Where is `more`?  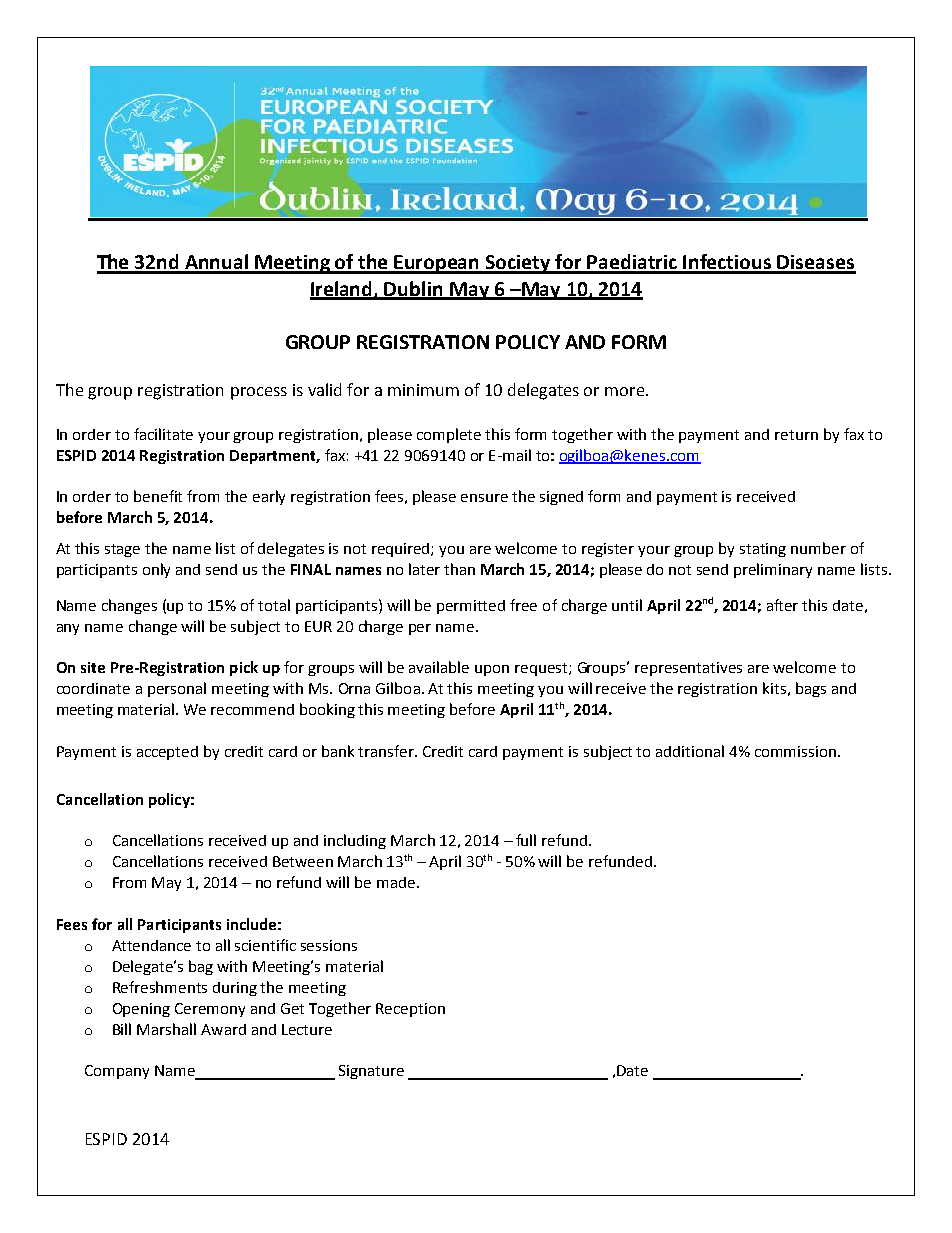 more is located at coordinates (626, 391).
